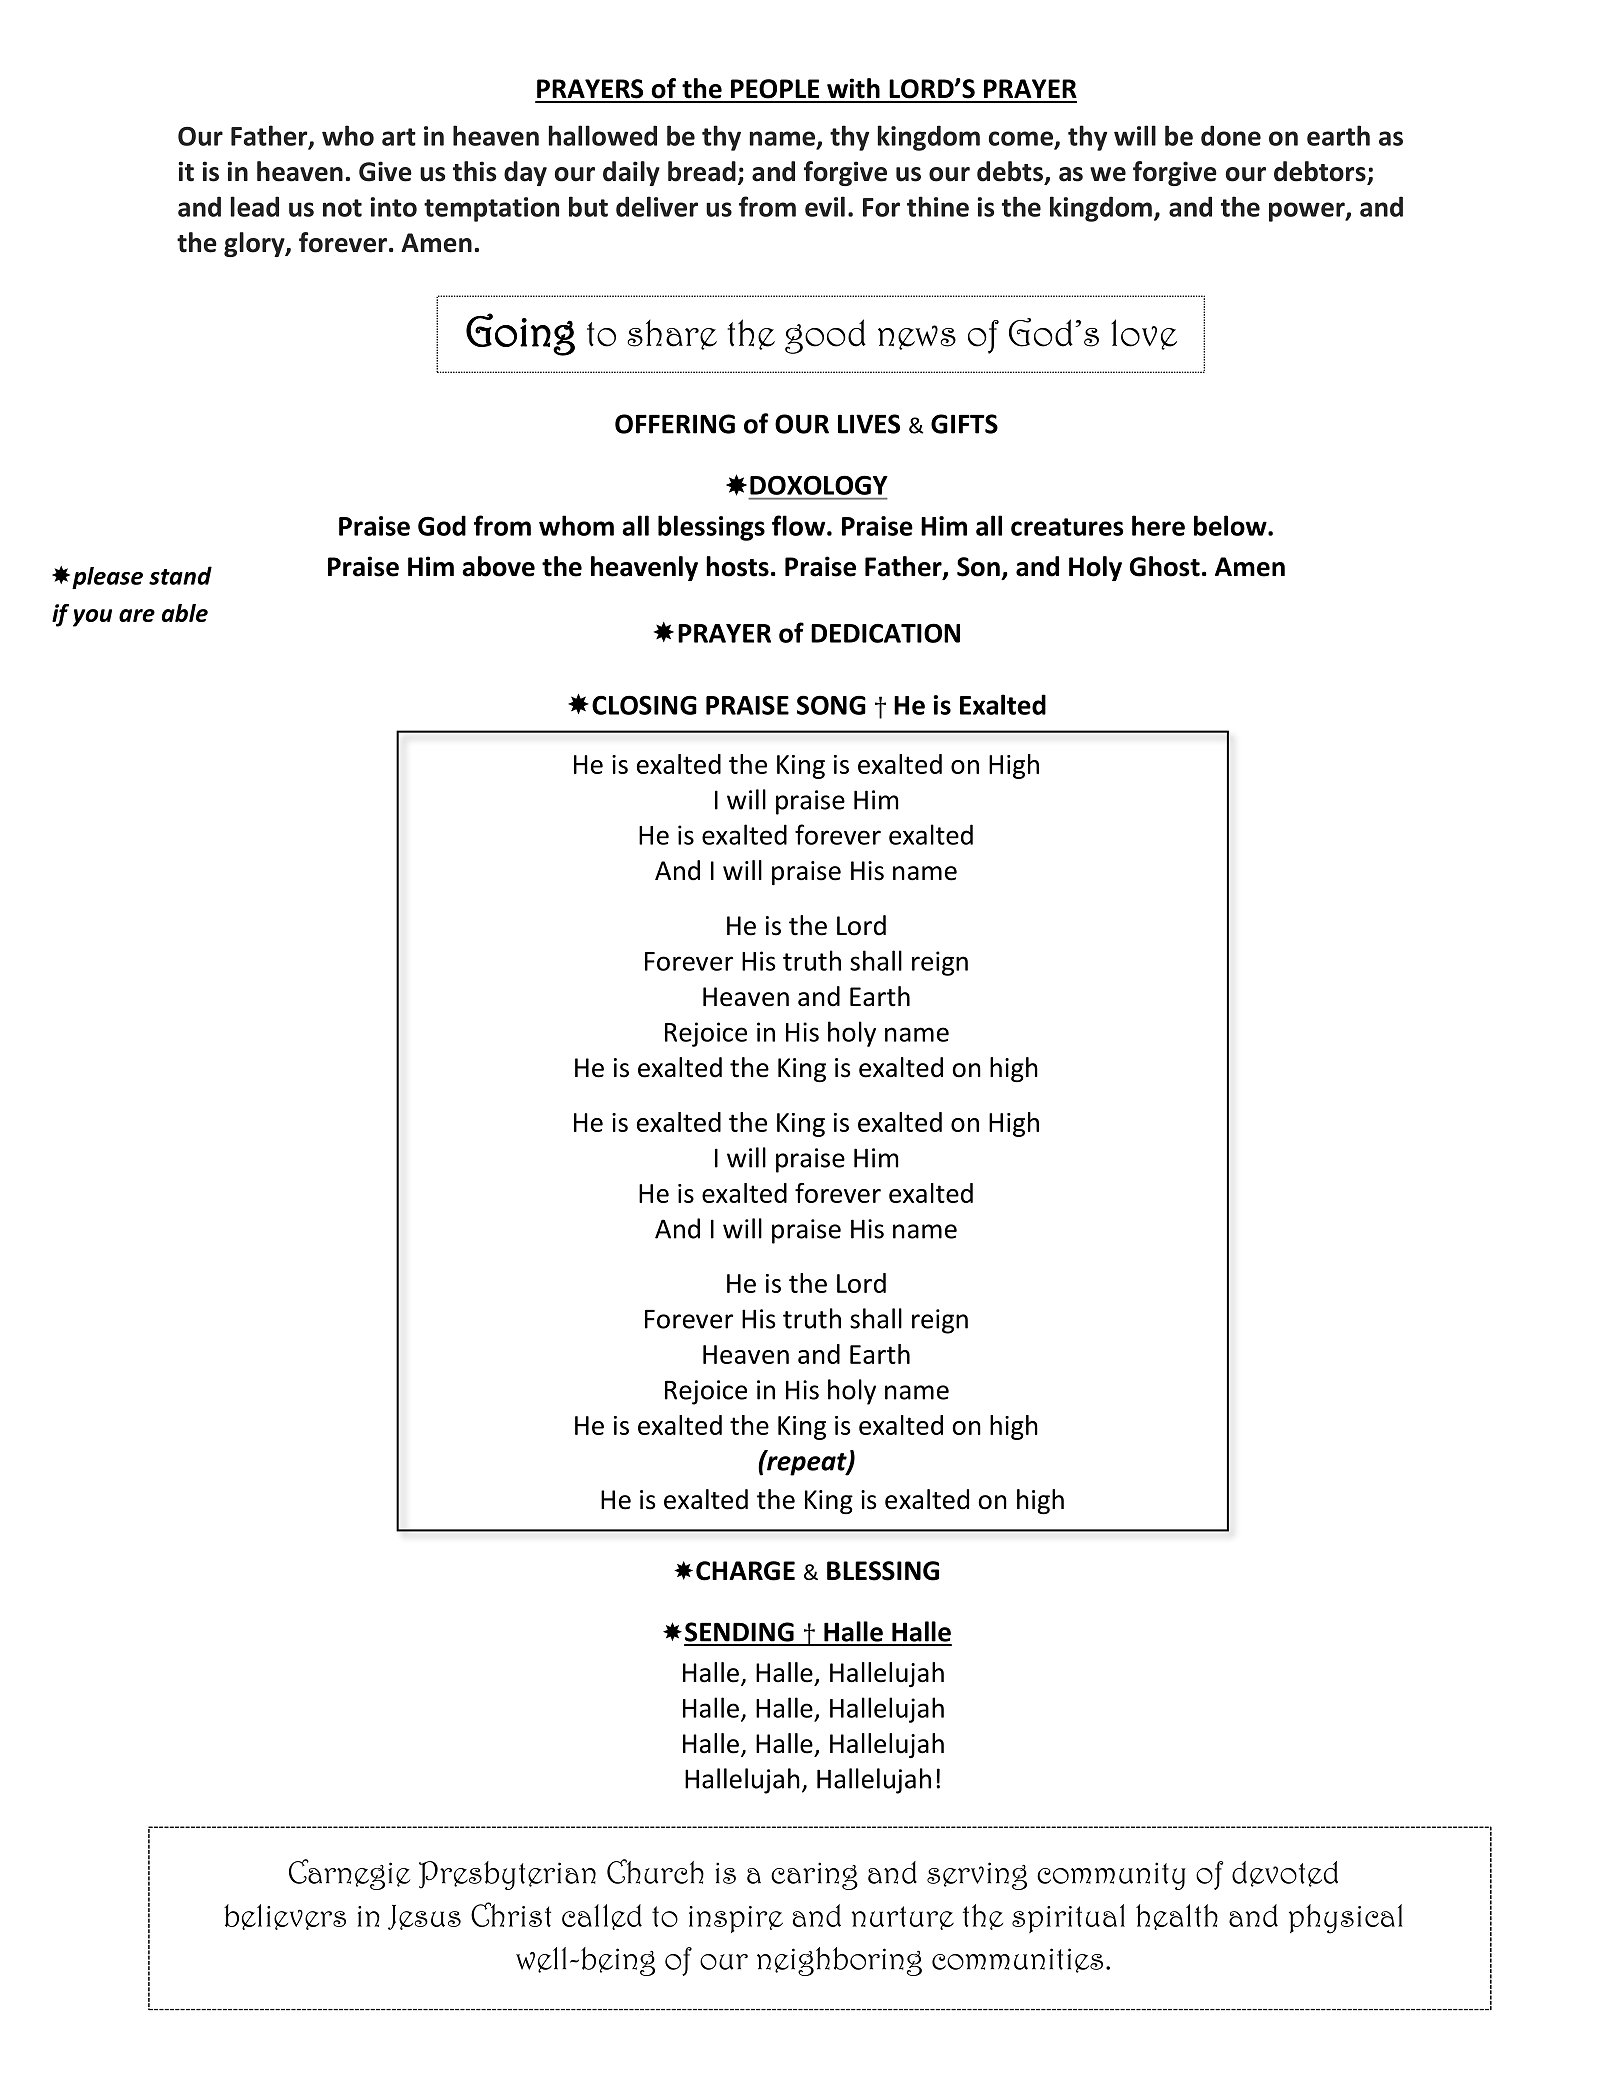 This screenshot has height=2092, width=1616. I want to click on able, so click(185, 613).
